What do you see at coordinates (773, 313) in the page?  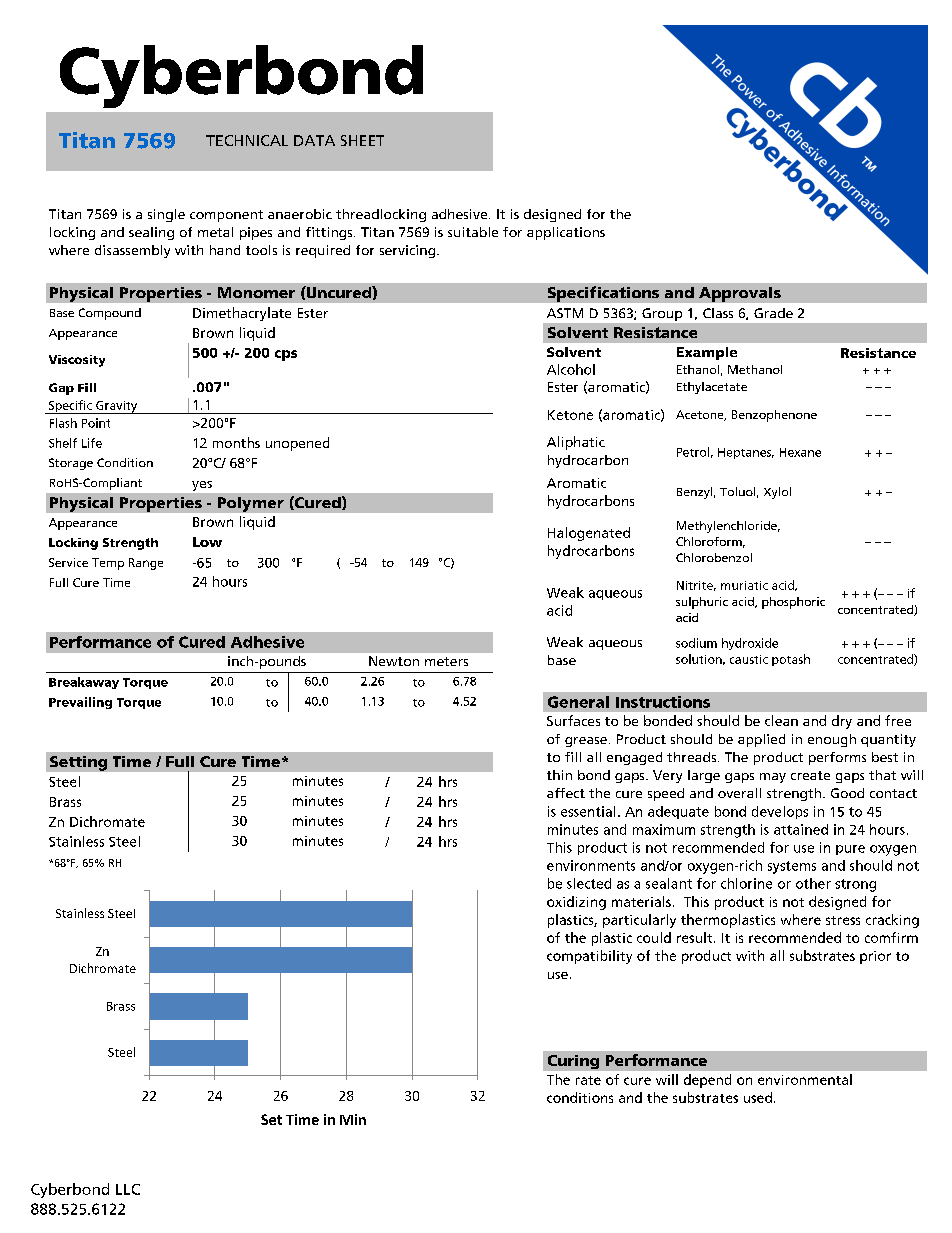 I see `Grade` at bounding box center [773, 313].
